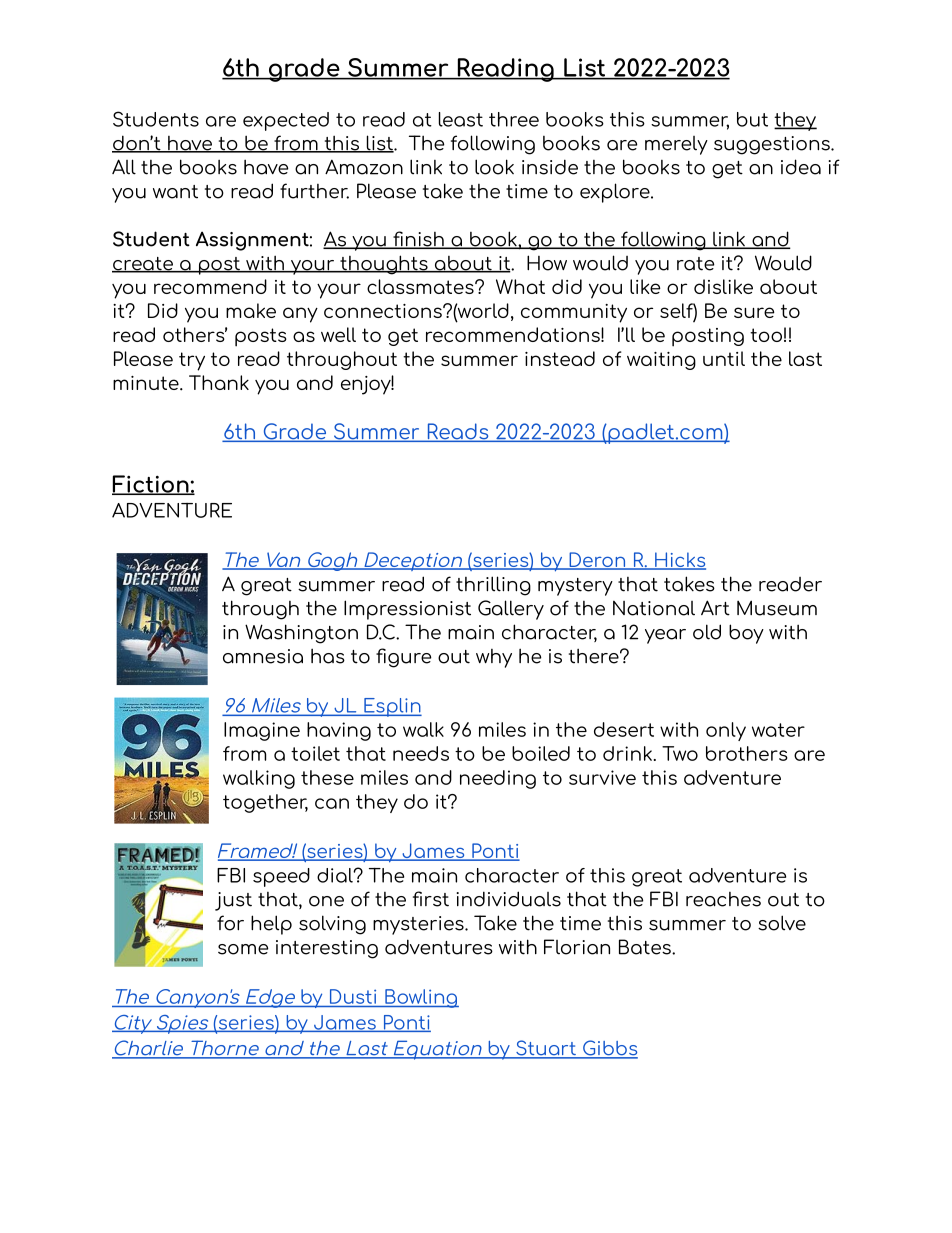 This image has width=952, height=1233. What do you see at coordinates (509, 899) in the image?
I see `individuals` at bounding box center [509, 899].
